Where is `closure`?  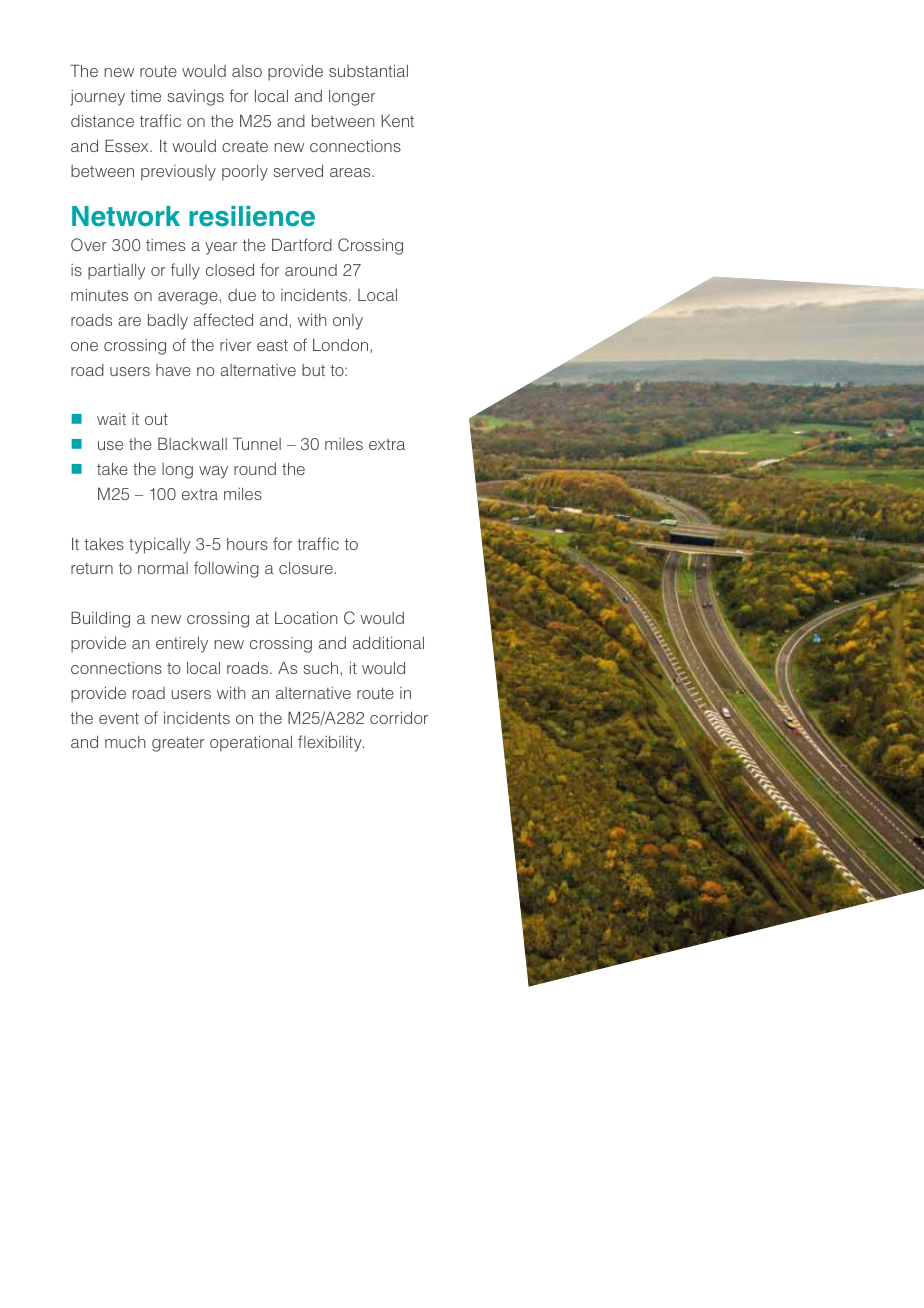
closure is located at coordinates (306, 568).
